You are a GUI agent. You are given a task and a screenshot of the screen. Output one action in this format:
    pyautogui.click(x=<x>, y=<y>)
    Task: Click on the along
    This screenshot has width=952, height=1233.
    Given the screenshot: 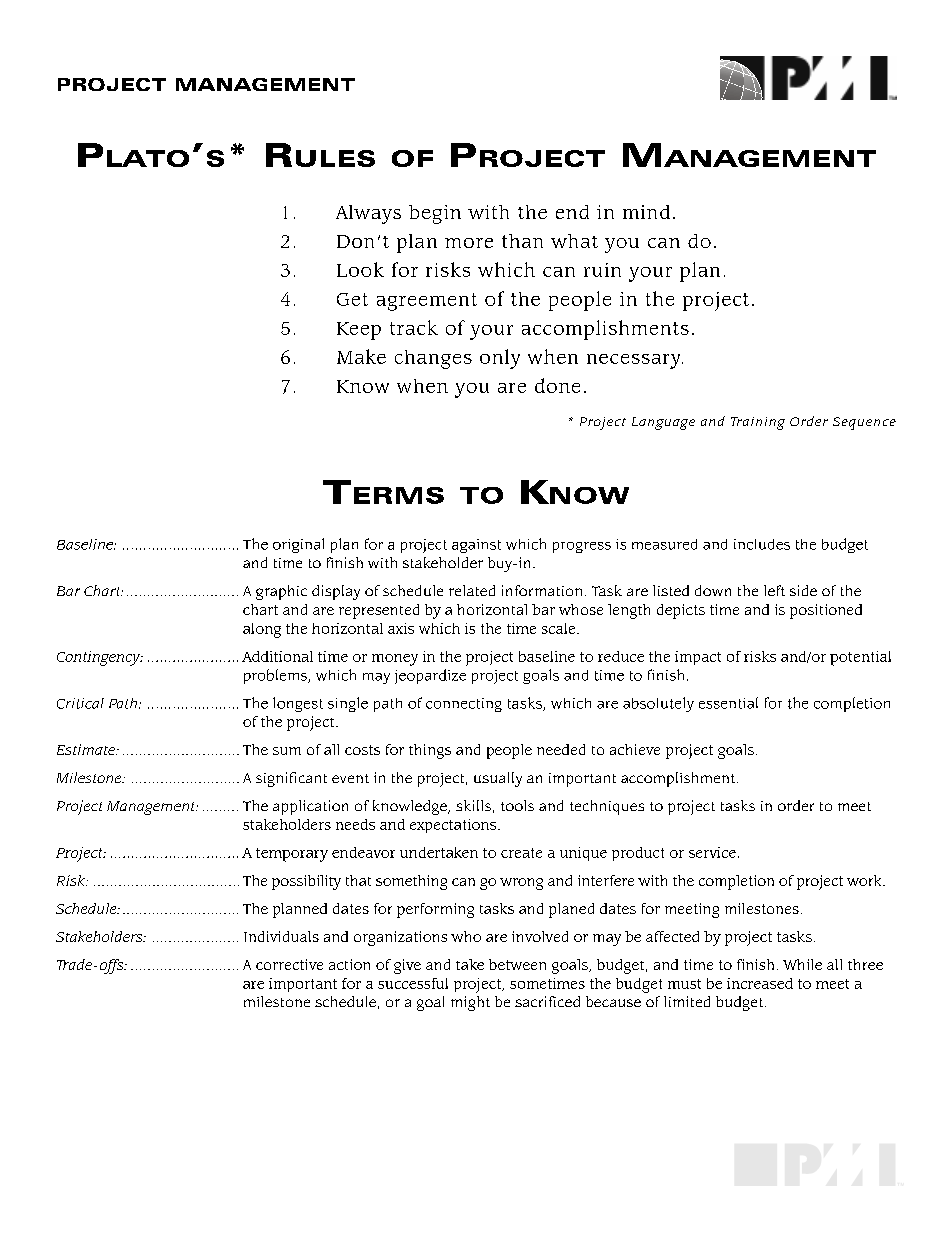 What is the action you would take?
    pyautogui.click(x=262, y=630)
